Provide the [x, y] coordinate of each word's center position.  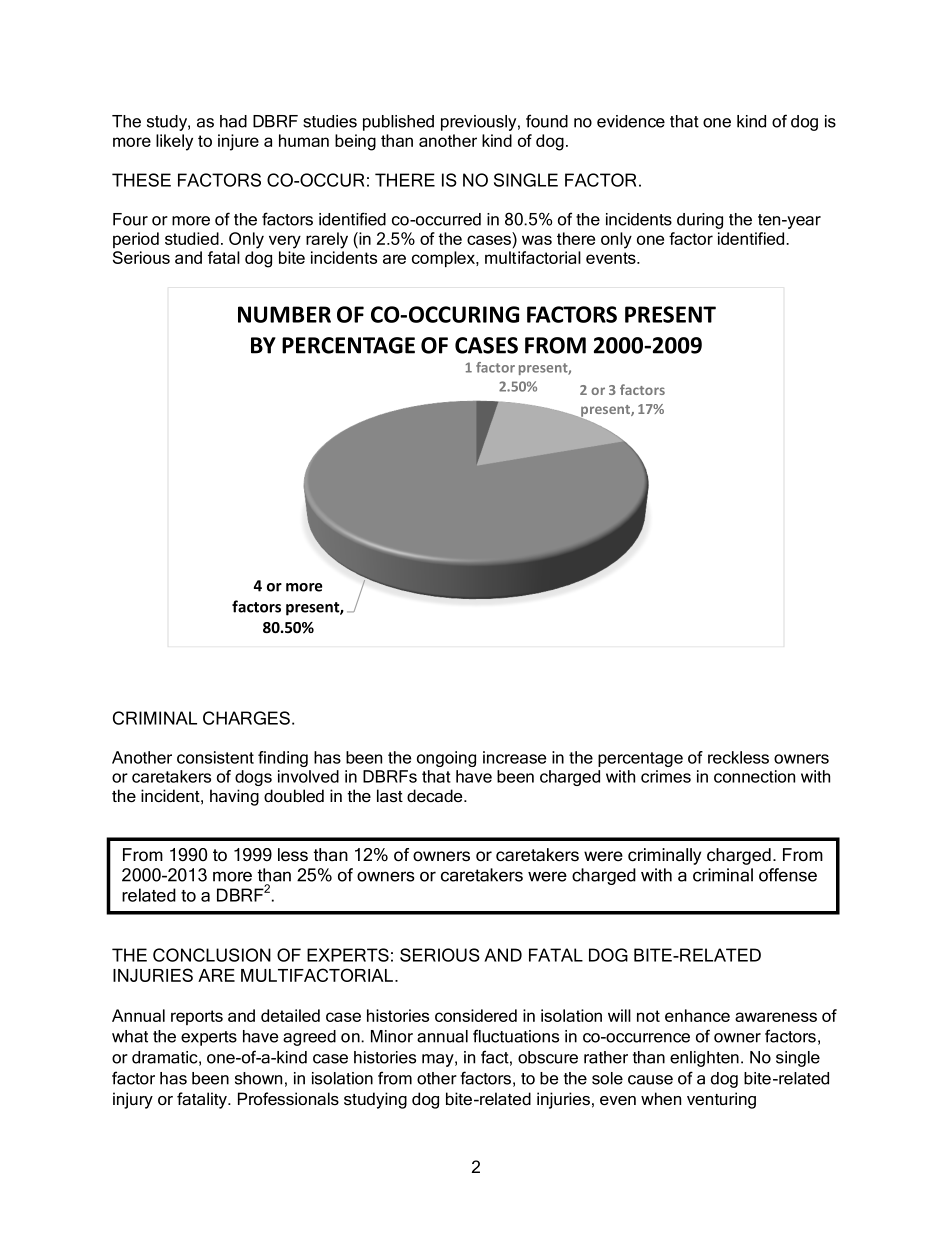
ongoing [446, 759]
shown [258, 1078]
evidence [631, 121]
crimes [666, 776]
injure [238, 142]
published [398, 123]
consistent [215, 757]
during [700, 221]
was [537, 240]
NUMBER [284, 314]
